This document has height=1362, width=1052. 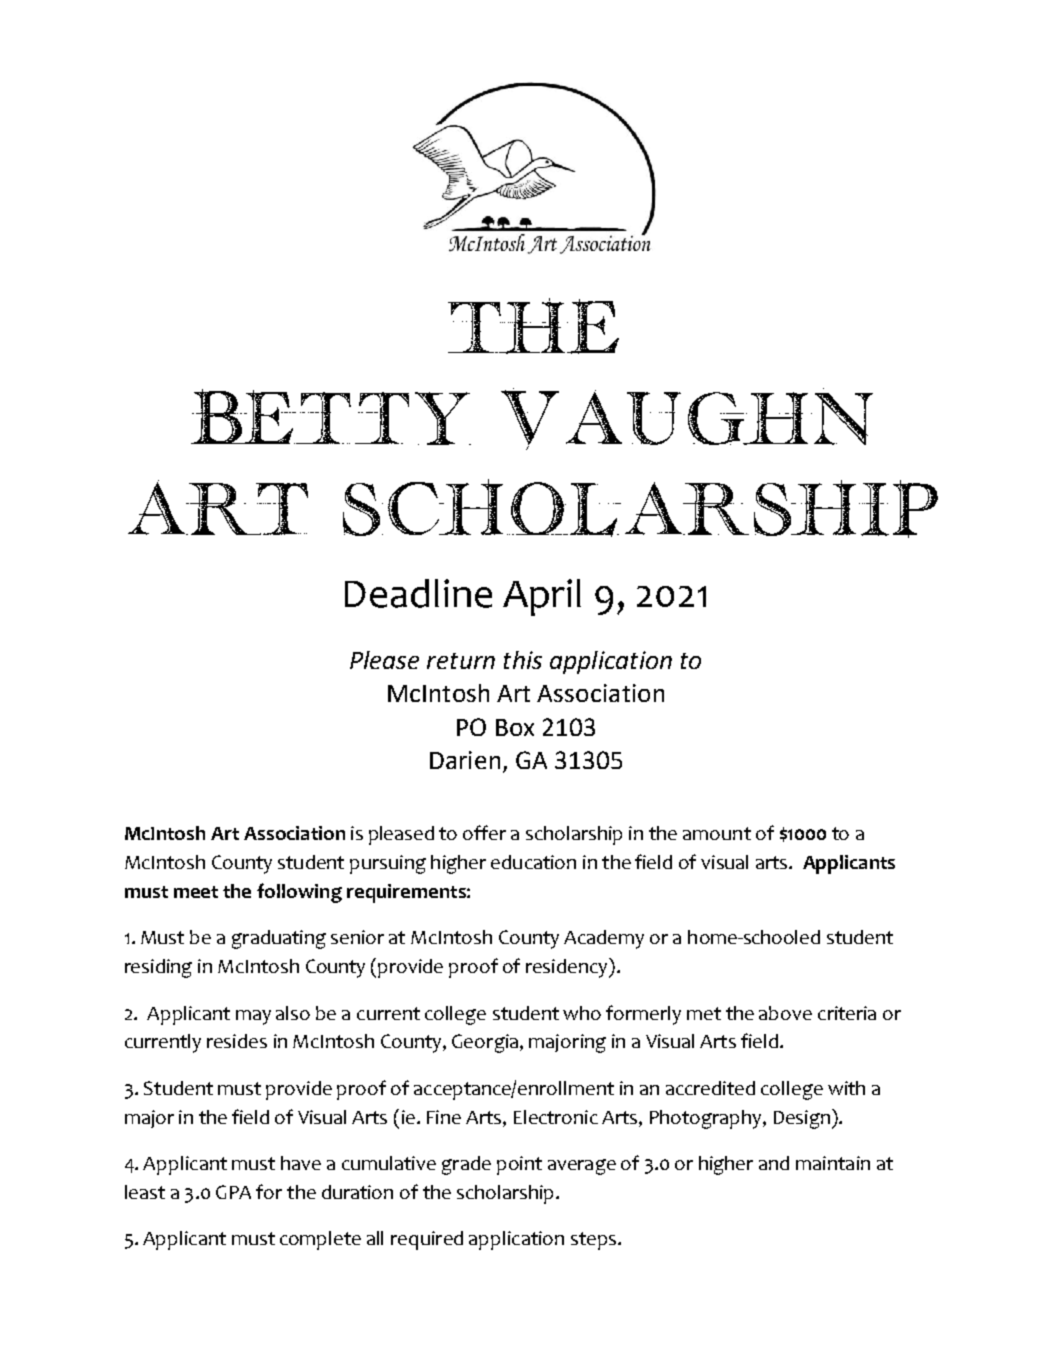 What do you see at coordinates (427, 1240) in the document?
I see `required` at bounding box center [427, 1240].
